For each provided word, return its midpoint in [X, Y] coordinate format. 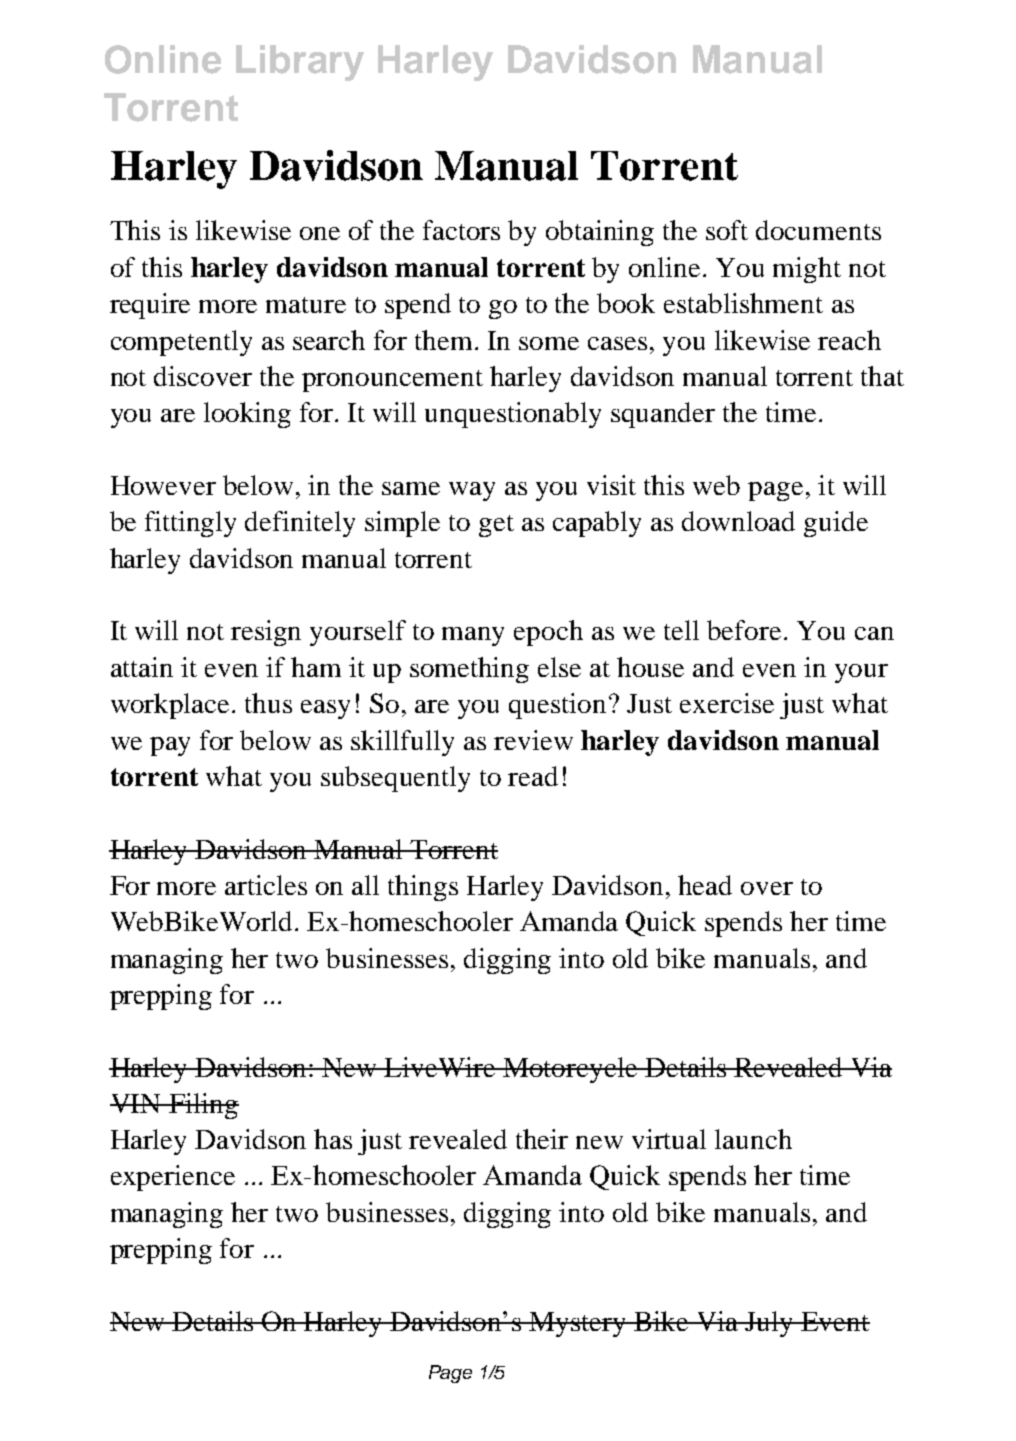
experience [173, 1178]
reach [849, 340]
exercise [727, 703]
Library [300, 63]
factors [461, 230]
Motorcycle [571, 1070]
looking [247, 415]
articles [266, 885]
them [443, 340]
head [705, 885]
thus [268, 703]
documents [818, 230]
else [559, 667]
